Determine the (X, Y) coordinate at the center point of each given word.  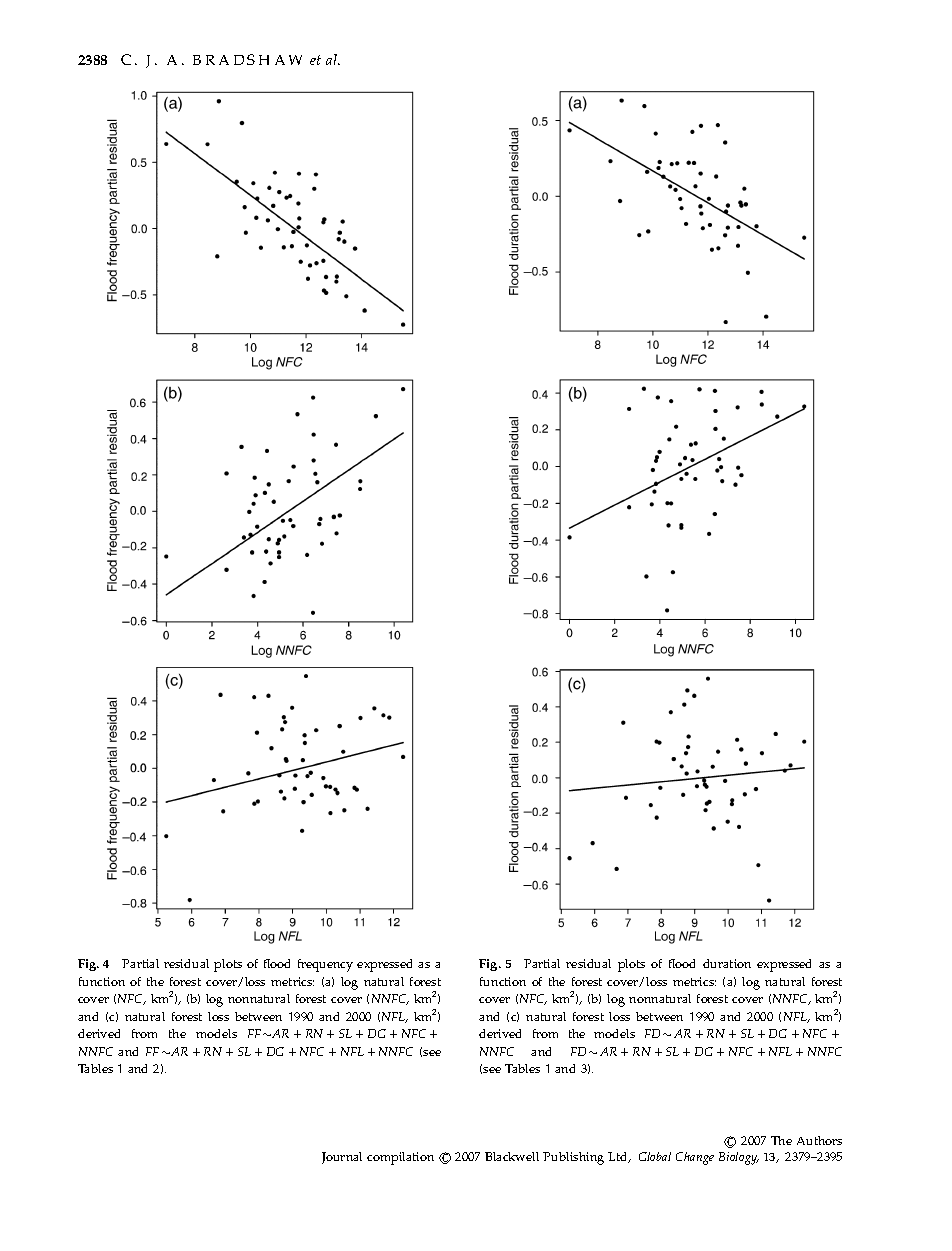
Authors (819, 1140)
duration (727, 963)
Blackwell (512, 1156)
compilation (400, 1158)
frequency (325, 965)
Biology (739, 1158)
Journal (342, 1158)
